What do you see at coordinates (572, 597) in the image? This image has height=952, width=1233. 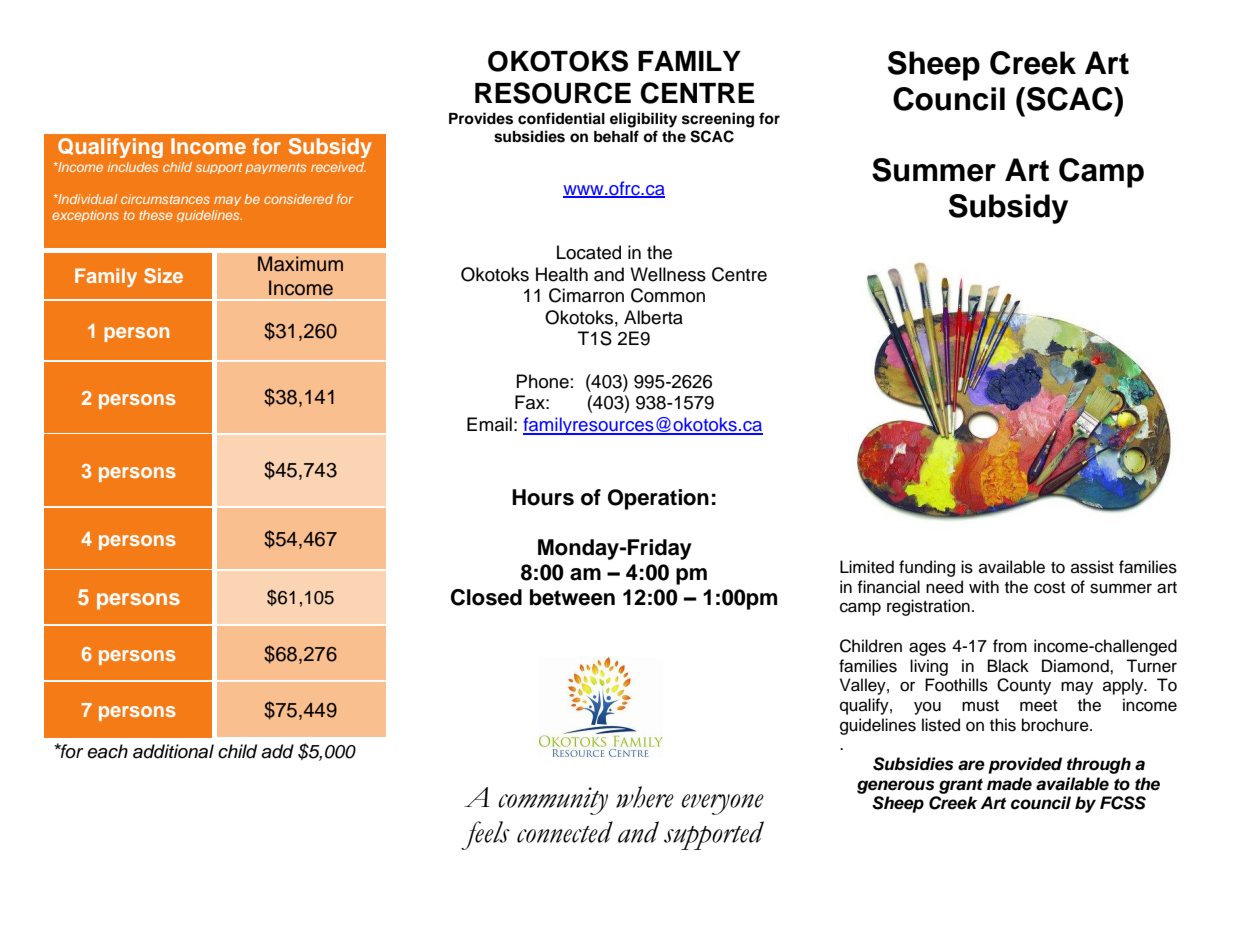 I see `between` at bounding box center [572, 597].
